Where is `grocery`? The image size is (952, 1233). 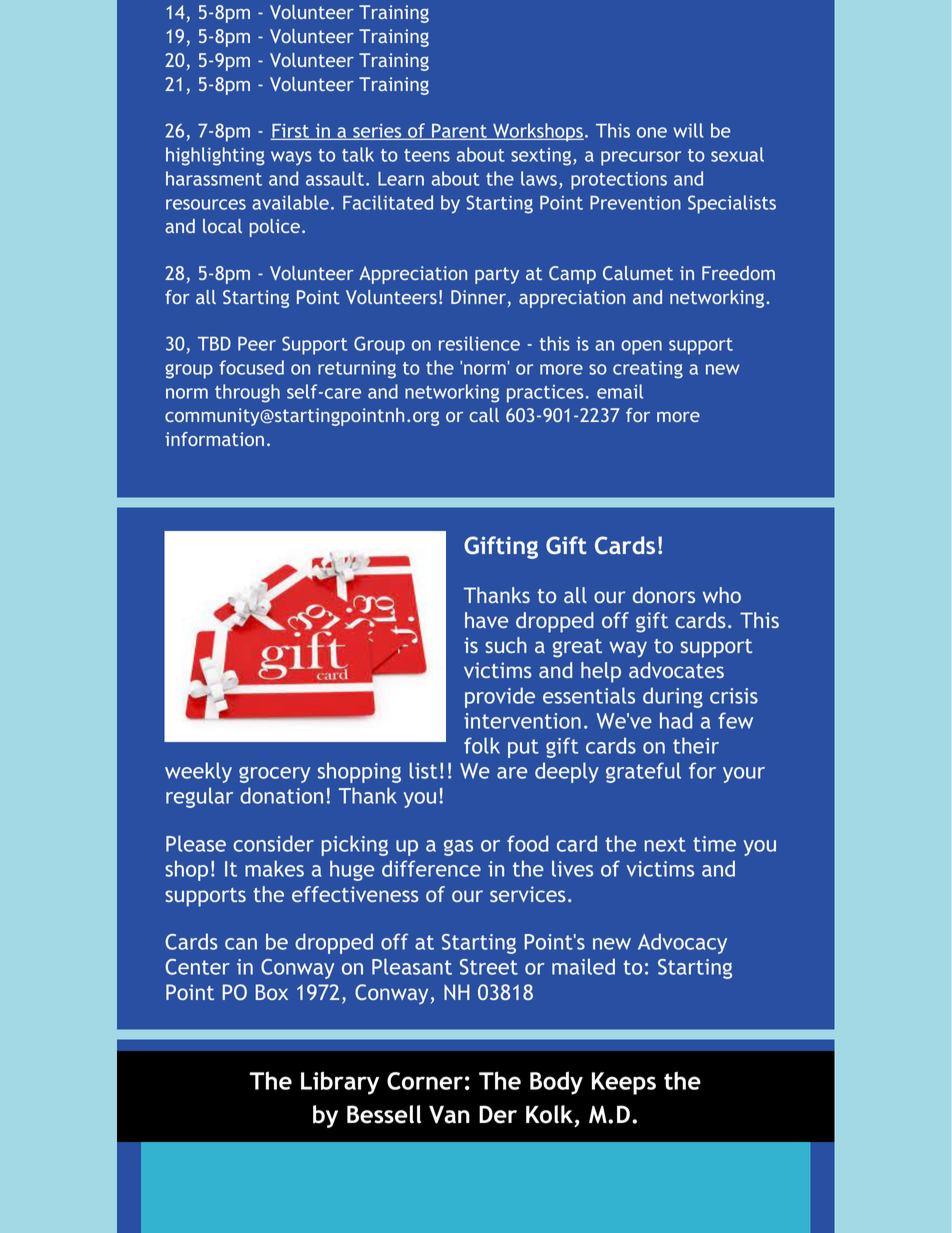
grocery is located at coordinates (274, 775).
